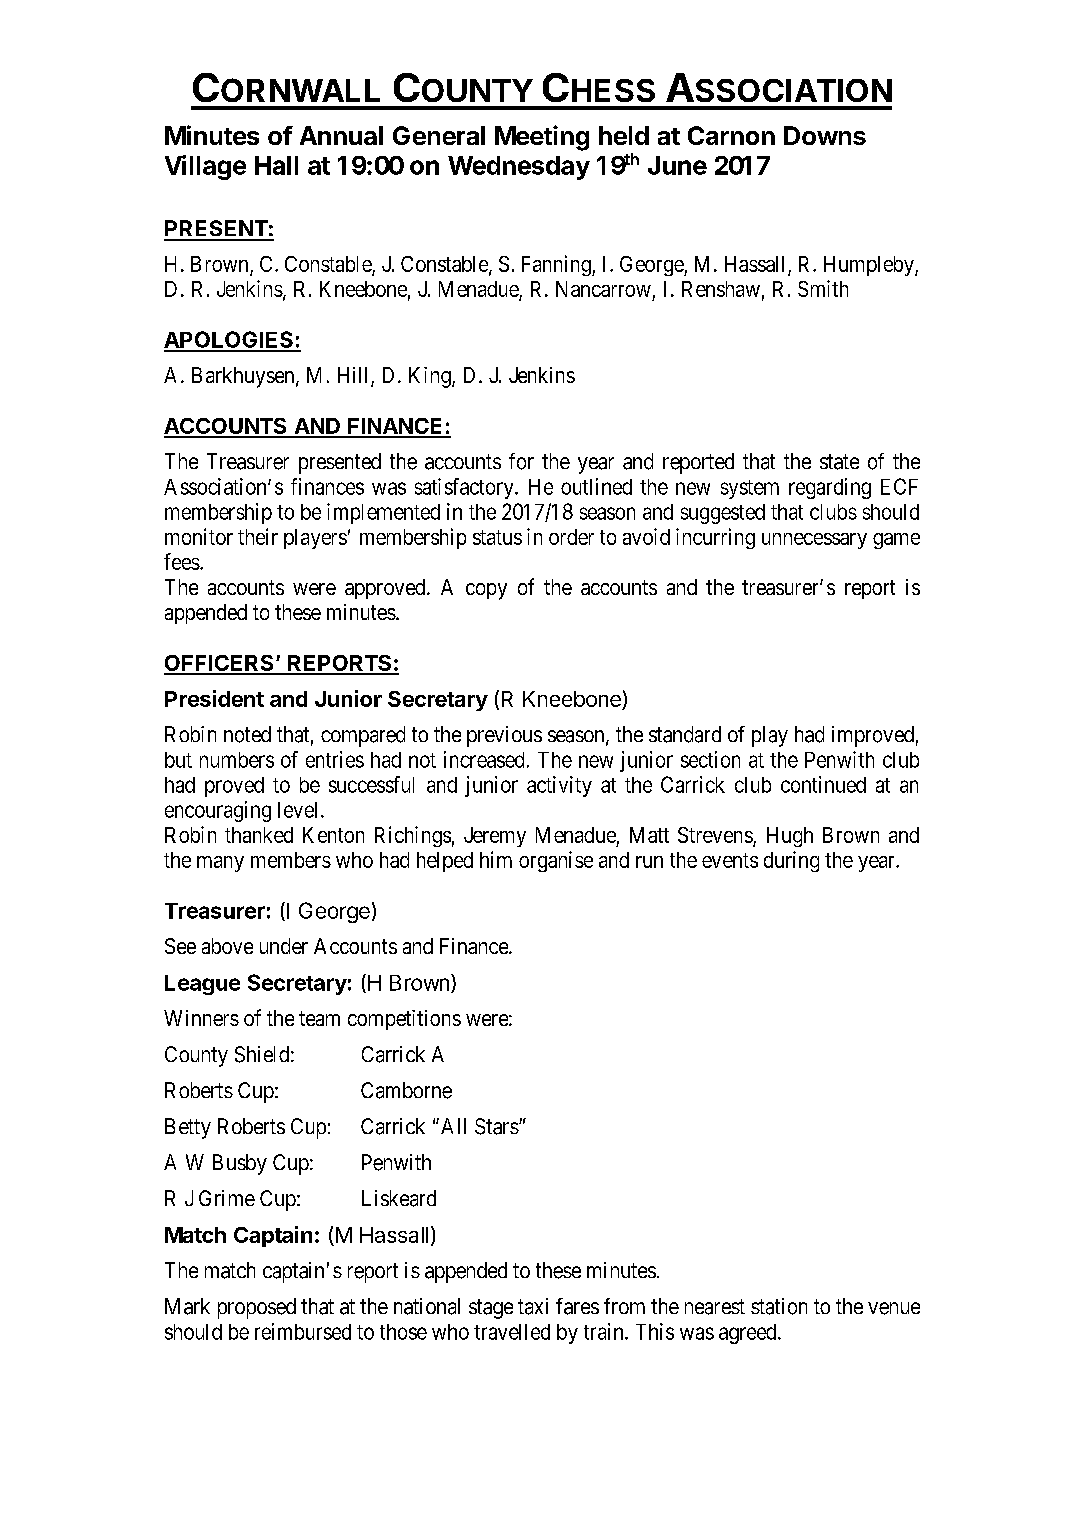 The image size is (1083, 1532). I want to click on Downs, so click(825, 135).
